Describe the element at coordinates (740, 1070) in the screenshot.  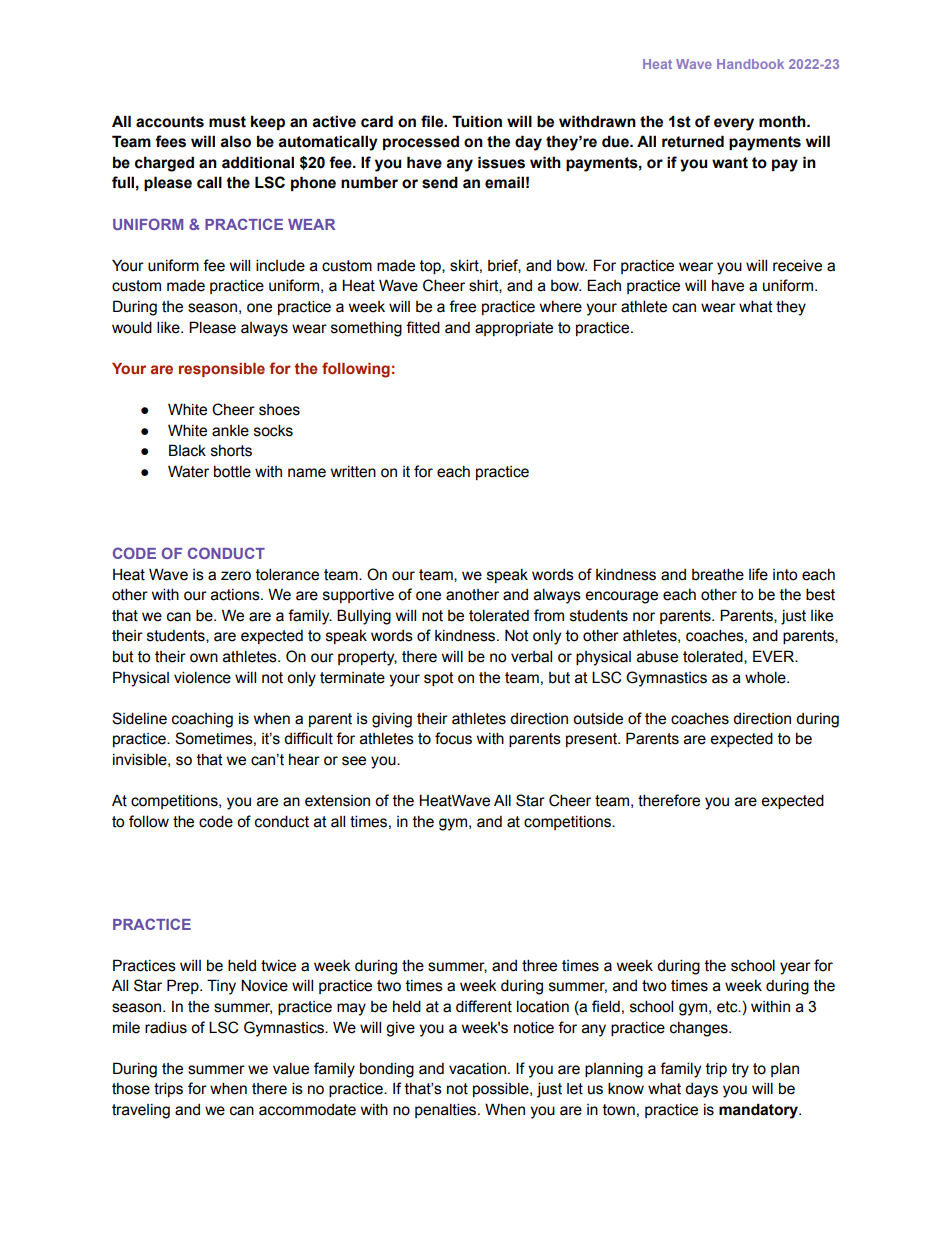
I see `try` at that location.
